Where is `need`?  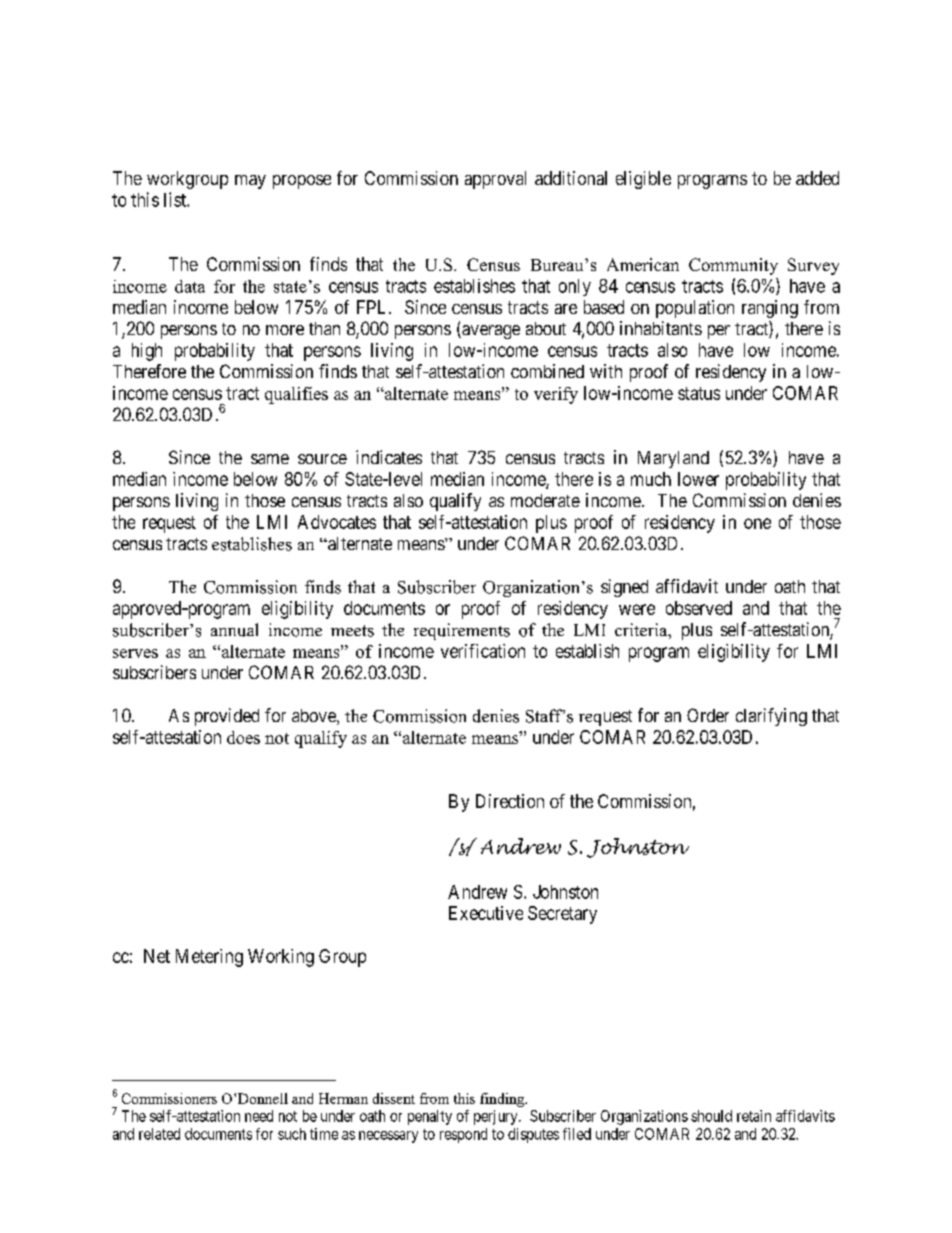
need is located at coordinates (259, 1116).
